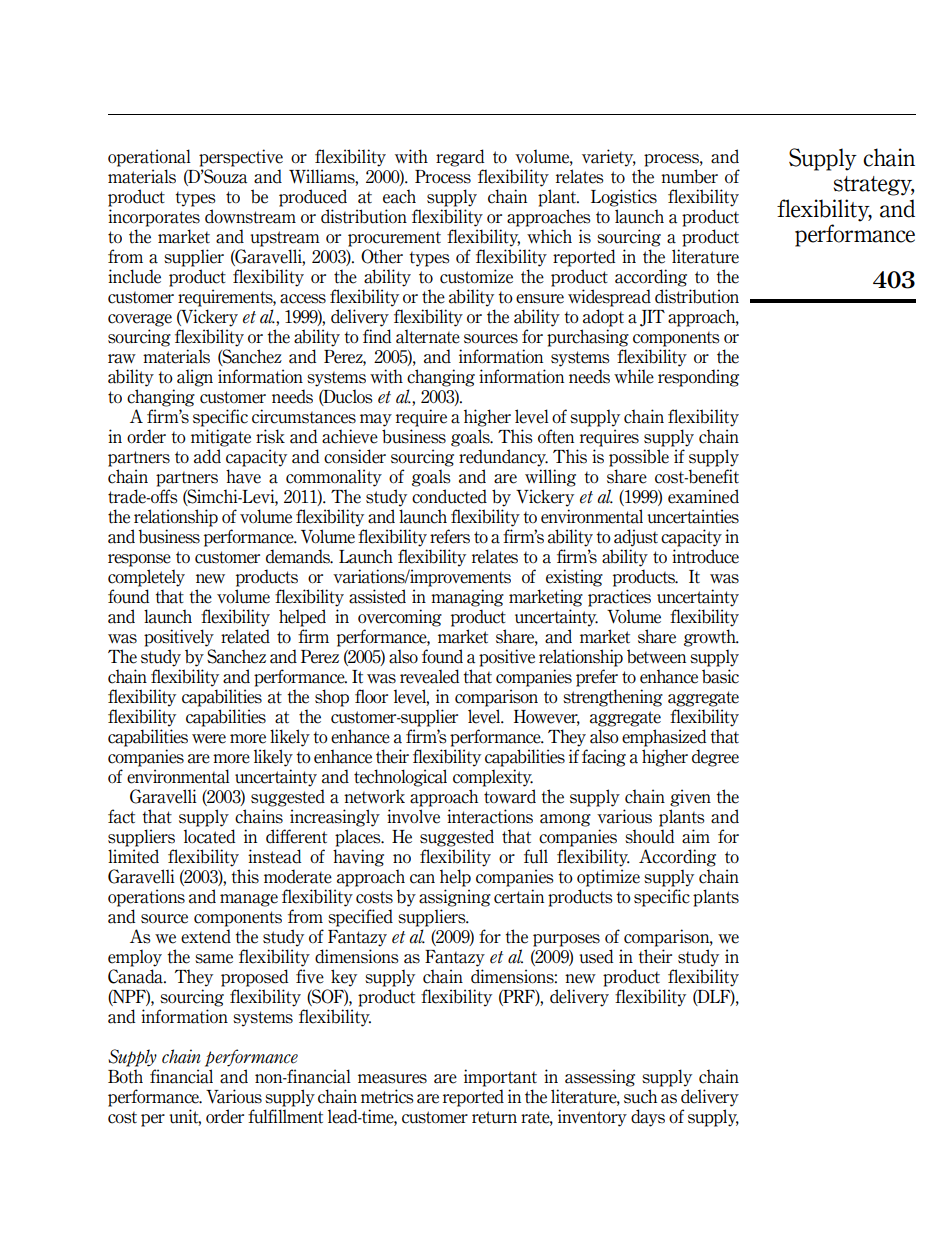  I want to click on measures, so click(392, 1079).
